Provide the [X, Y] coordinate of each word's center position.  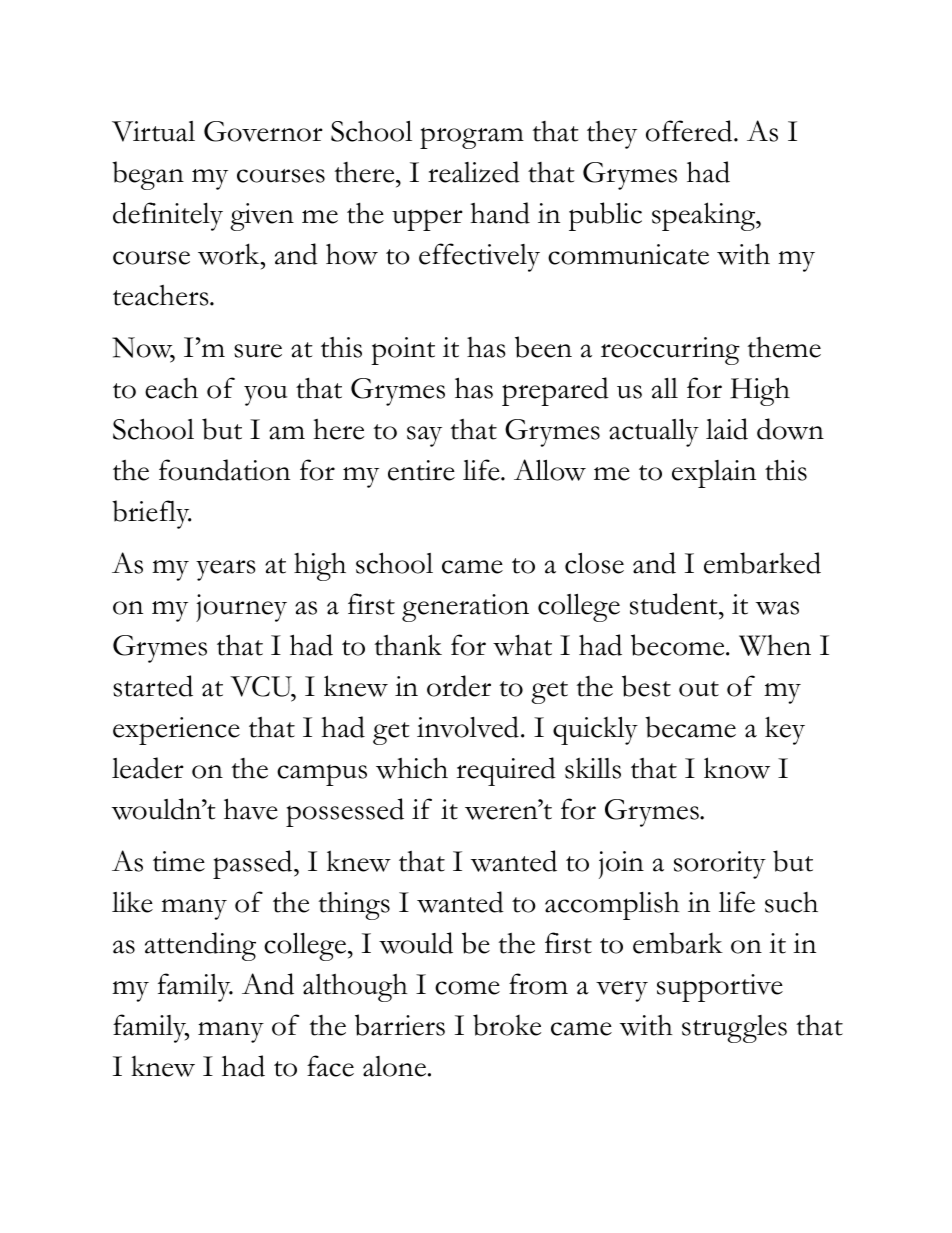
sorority [720, 865]
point [403, 351]
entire [421, 470]
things [354, 906]
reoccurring [670, 351]
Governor [263, 131]
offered [690, 131]
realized [474, 172]
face [330, 1066]
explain [714, 474]
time [179, 861]
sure [258, 351]
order [459, 686]
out [699, 689]
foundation [224, 470]
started [153, 686]
